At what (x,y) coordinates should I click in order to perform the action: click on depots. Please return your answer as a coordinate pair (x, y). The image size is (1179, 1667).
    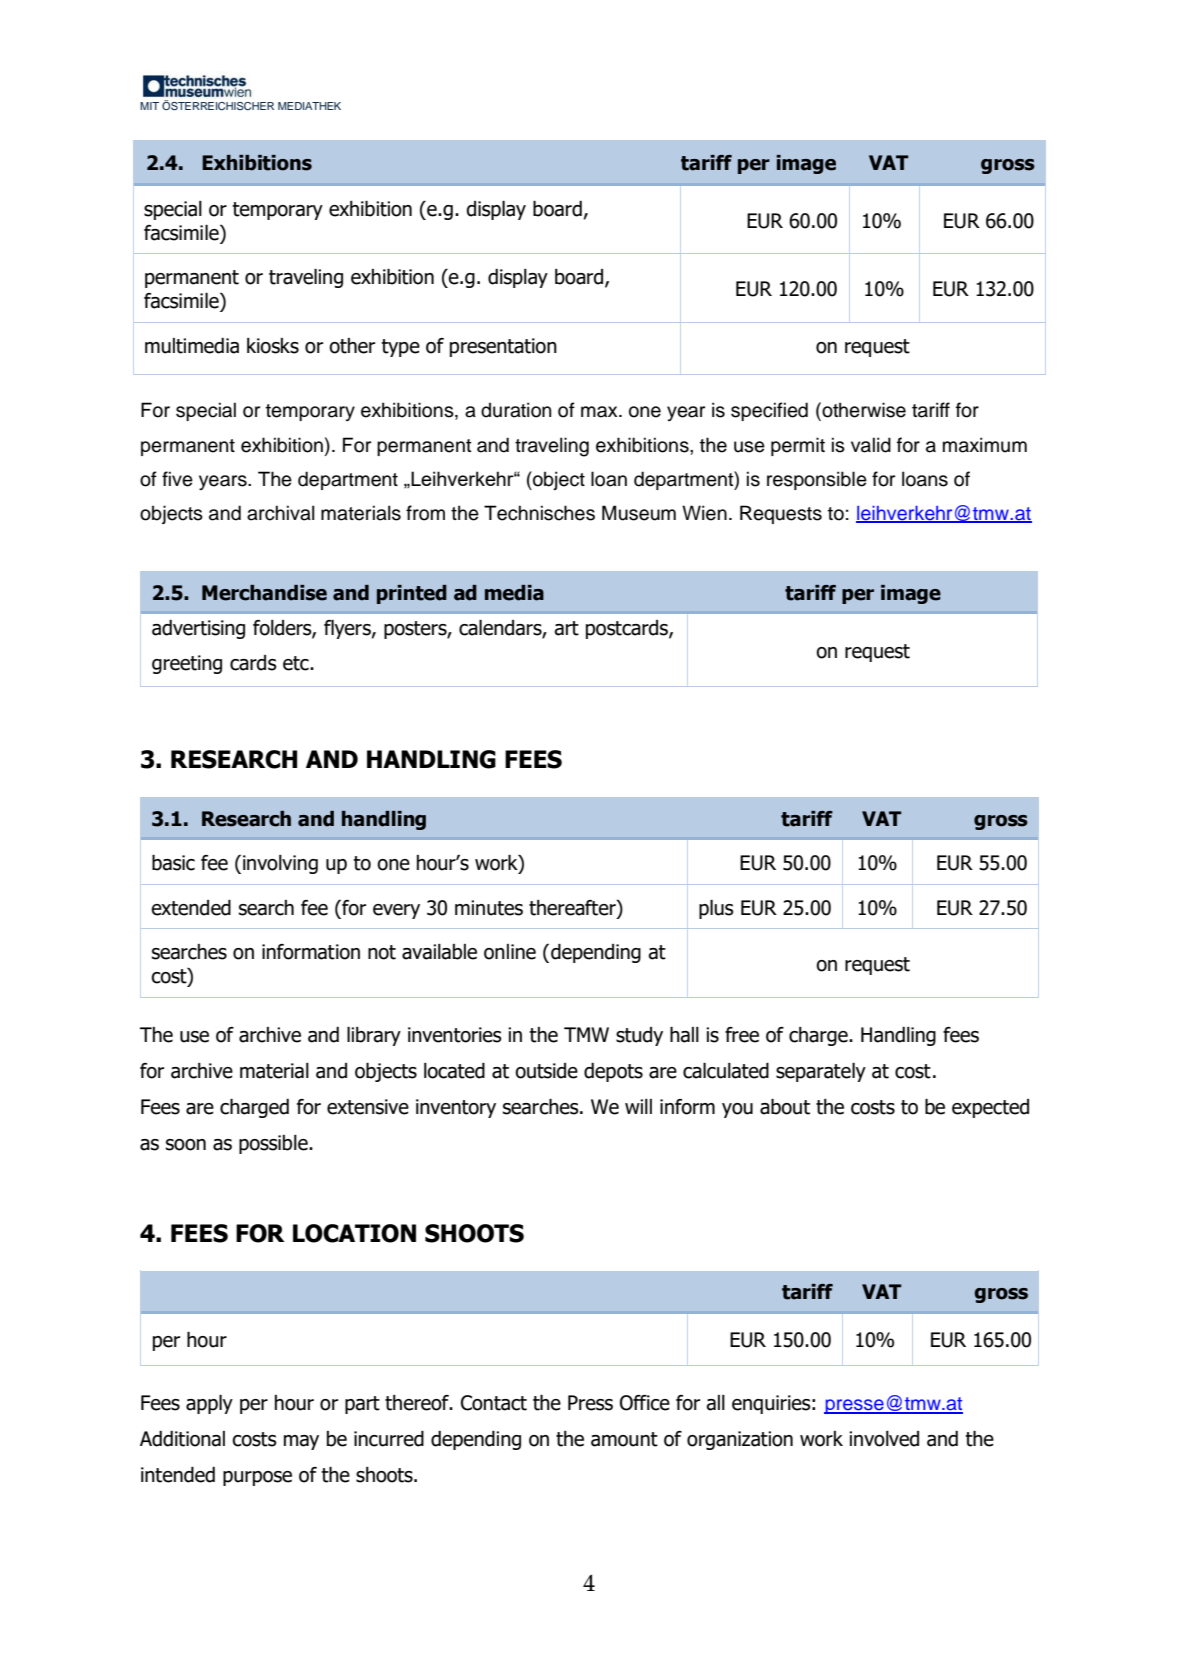
    Looking at the image, I should click on (613, 1072).
